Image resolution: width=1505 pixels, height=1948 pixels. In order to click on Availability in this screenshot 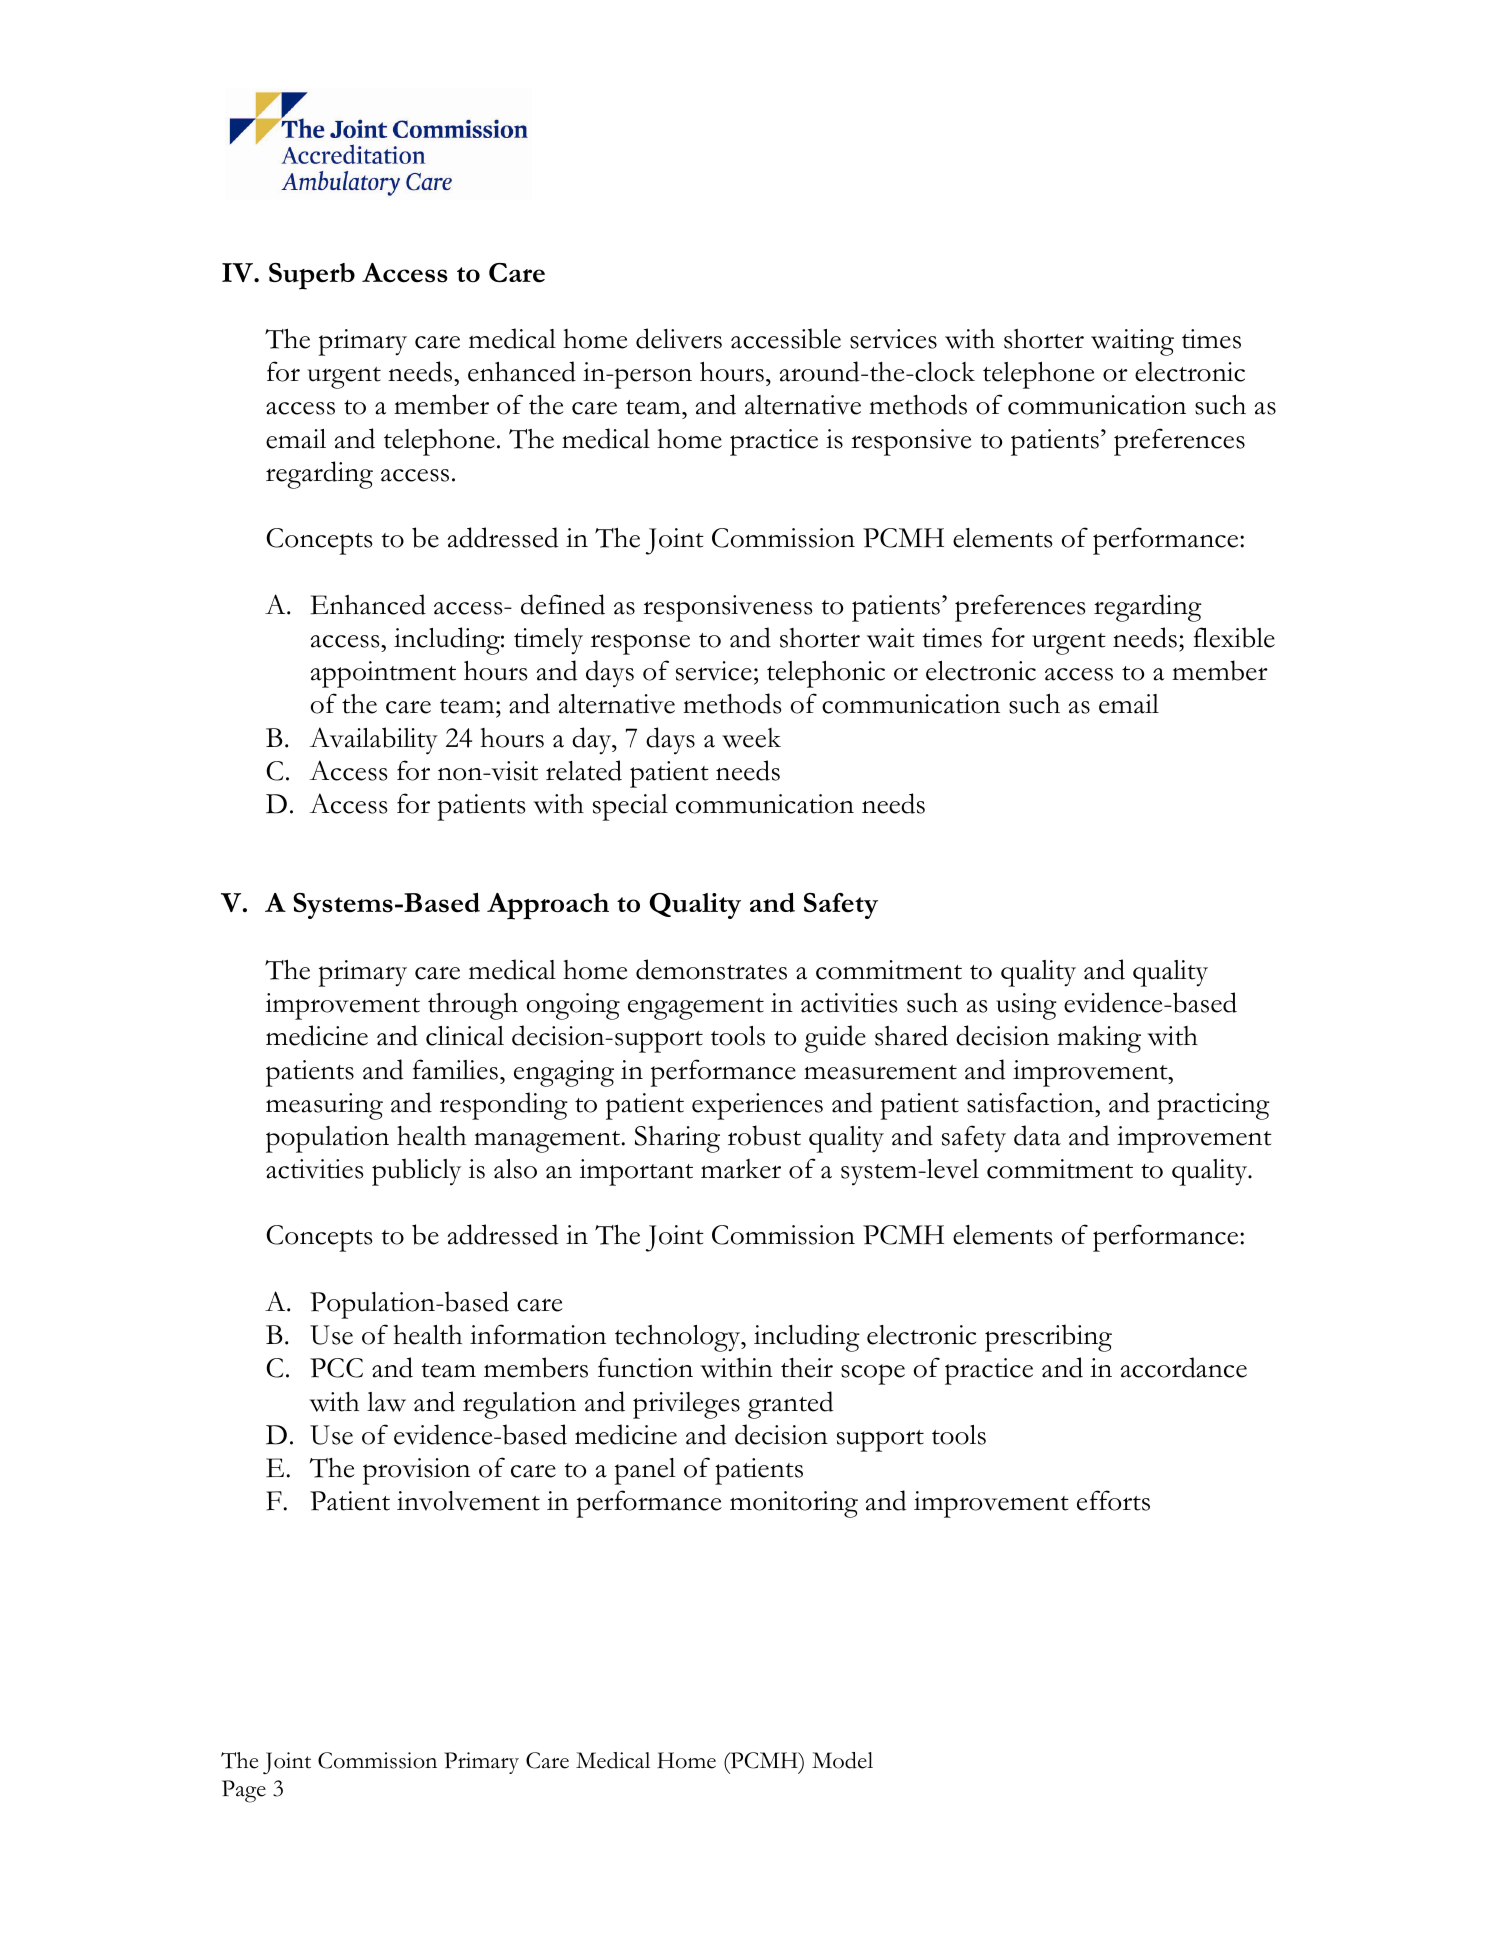, I will do `click(374, 741)`.
